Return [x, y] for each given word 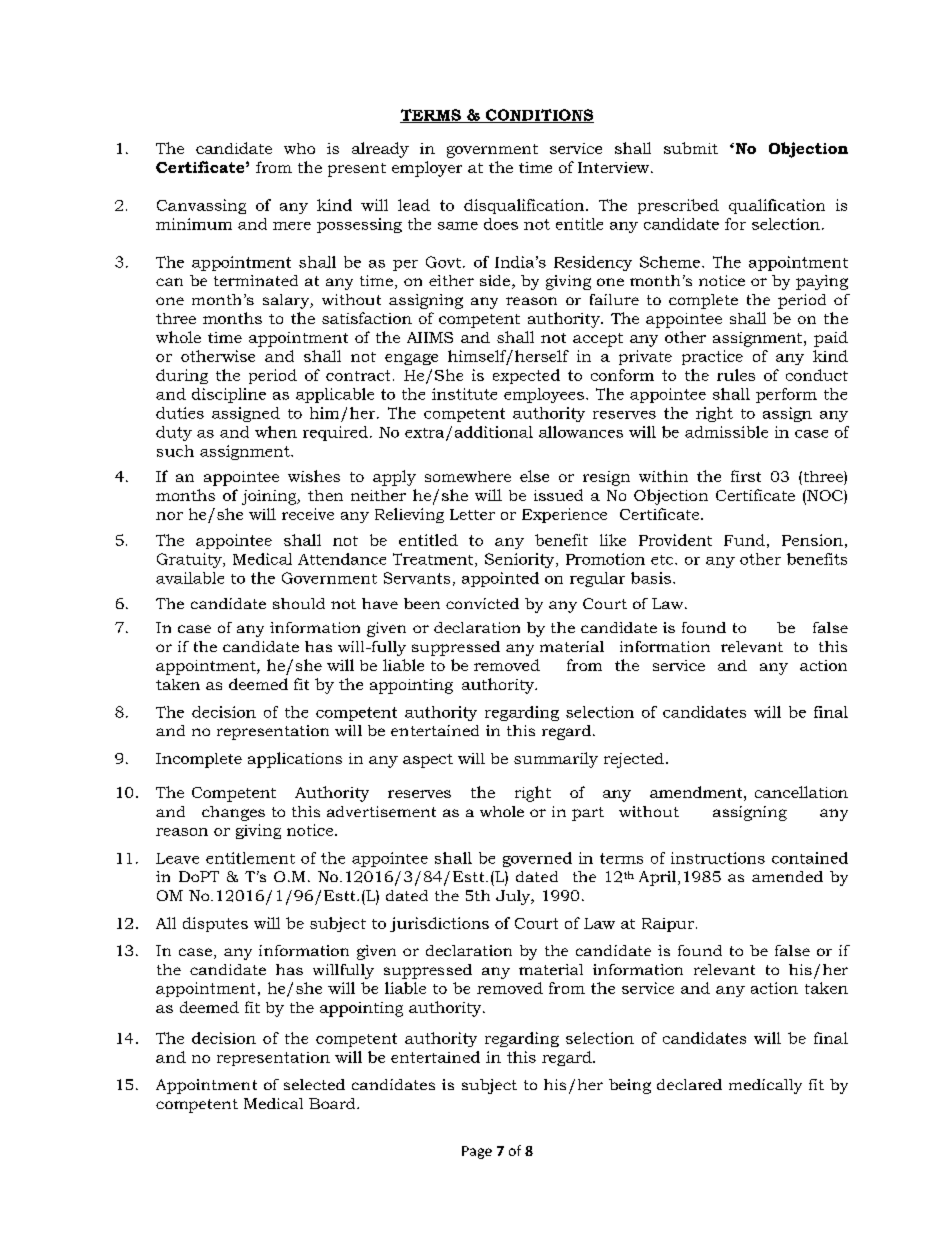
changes [233, 813]
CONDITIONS [538, 116]
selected [314, 1084]
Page [477, 1152]
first [746, 476]
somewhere [468, 476]
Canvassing [201, 206]
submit [691, 148]
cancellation [801, 792]
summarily [556, 760]
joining [270, 497]
